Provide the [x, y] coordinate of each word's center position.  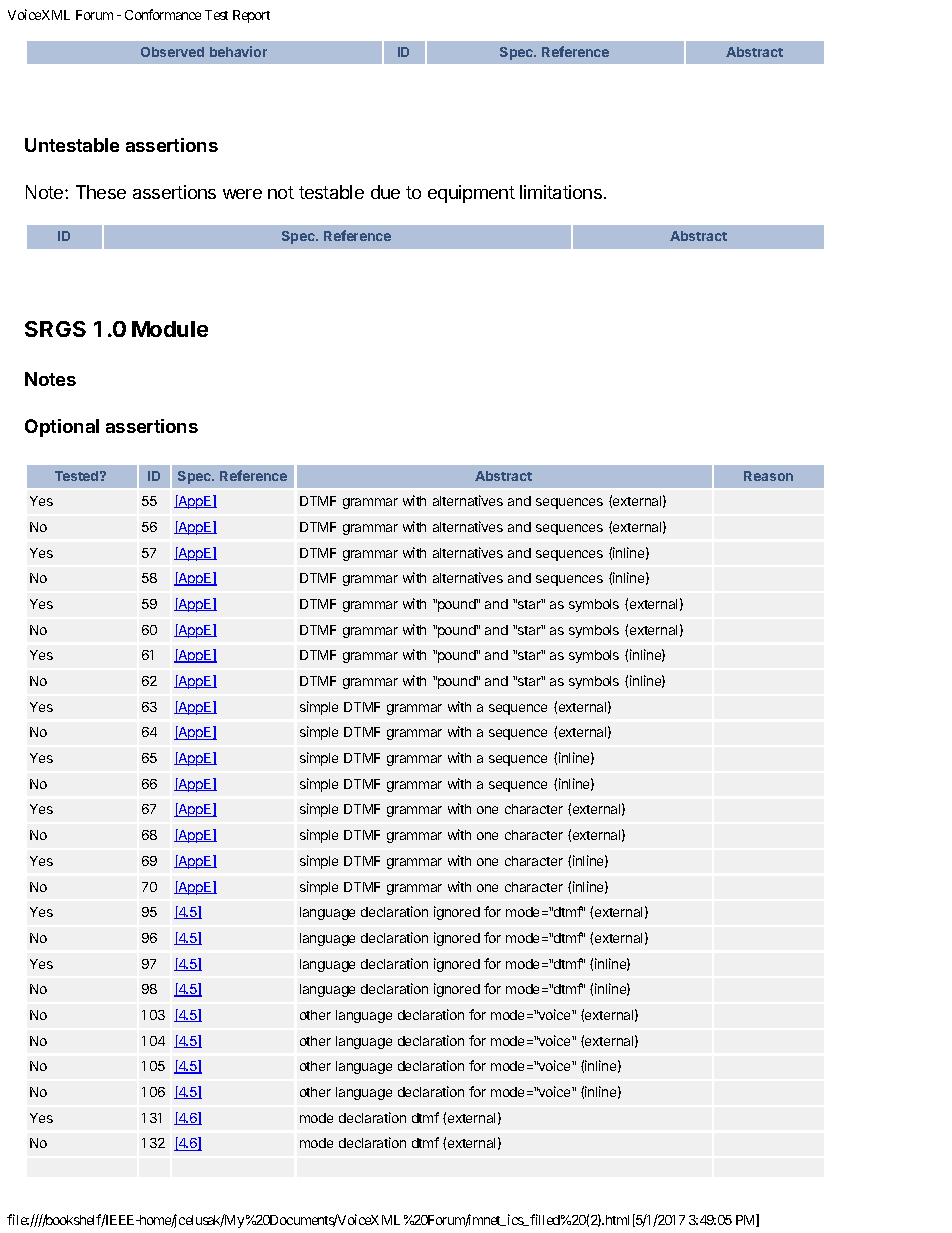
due [385, 192]
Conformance [163, 14]
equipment [471, 194]
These [101, 192]
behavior [238, 51]
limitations [561, 192]
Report [251, 16]
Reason [768, 476]
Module [170, 329]
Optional [62, 428]
